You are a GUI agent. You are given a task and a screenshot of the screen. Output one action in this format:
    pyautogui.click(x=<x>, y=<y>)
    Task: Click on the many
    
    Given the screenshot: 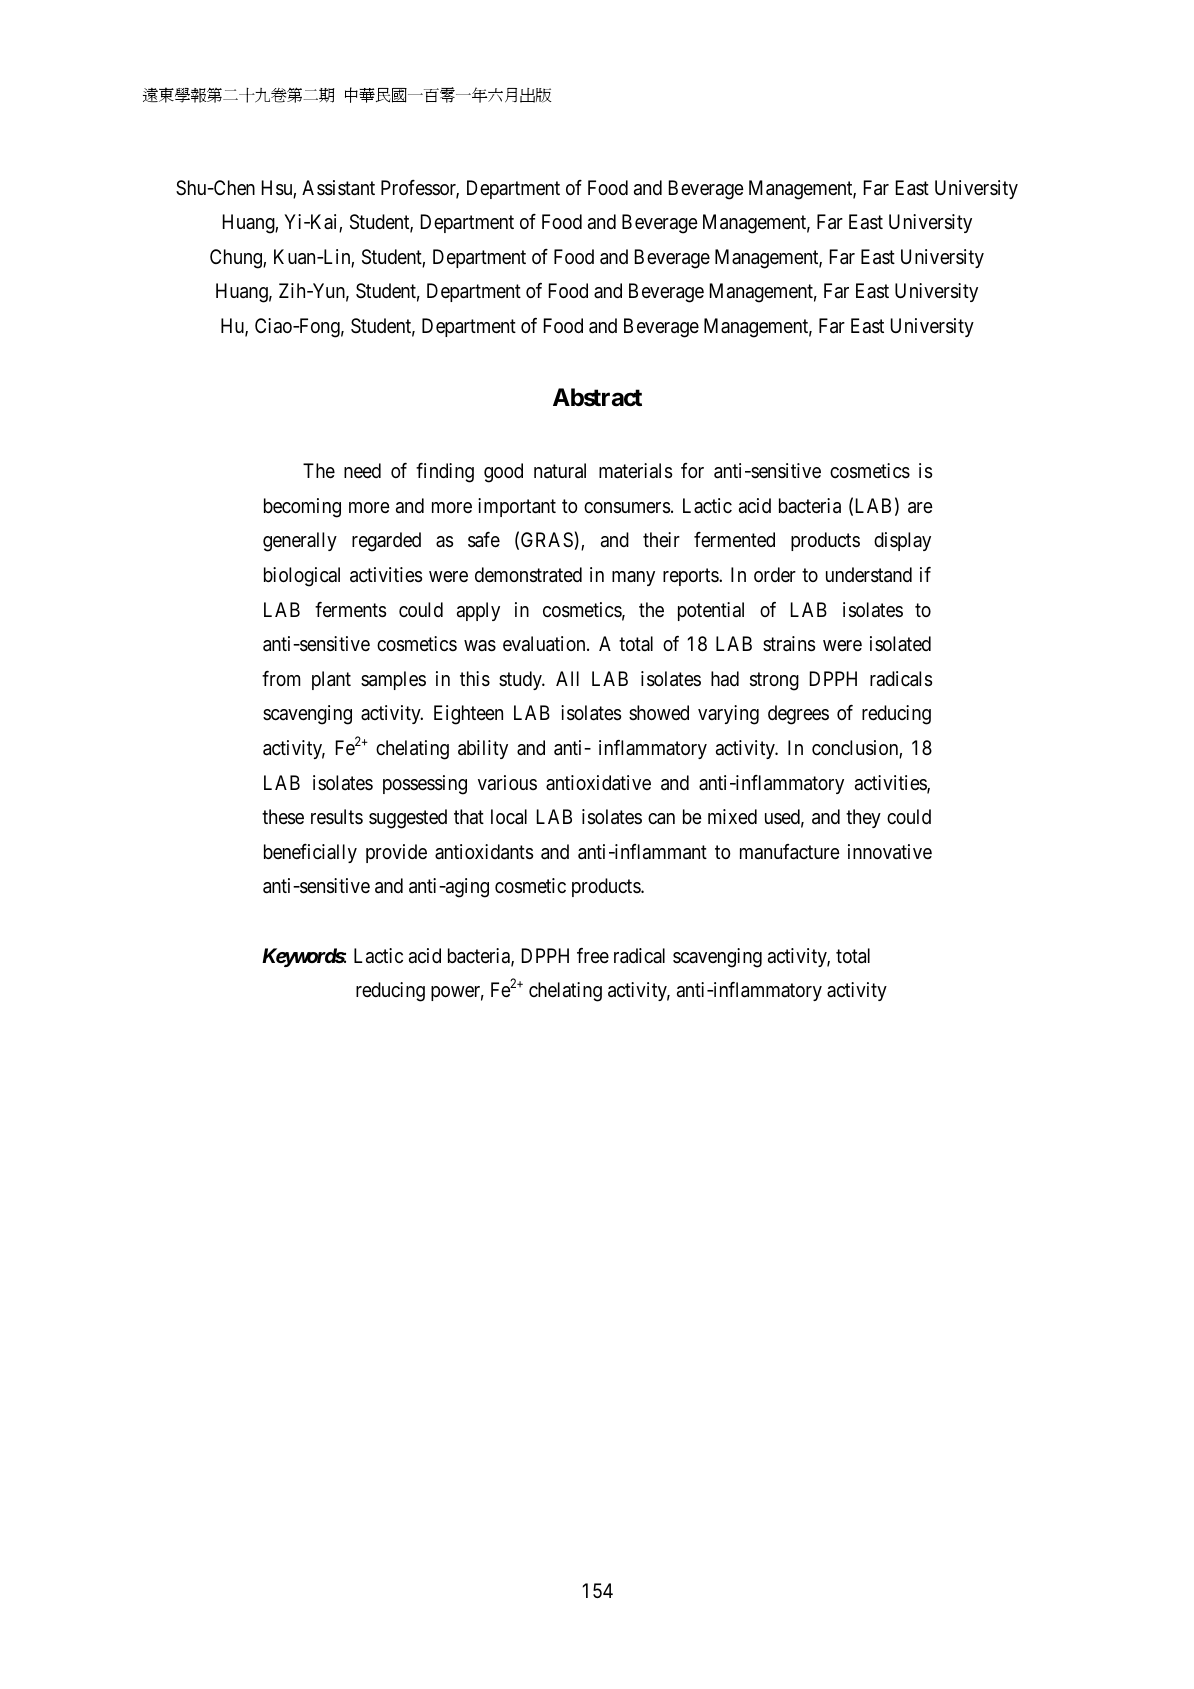 What is the action you would take?
    pyautogui.click(x=633, y=578)
